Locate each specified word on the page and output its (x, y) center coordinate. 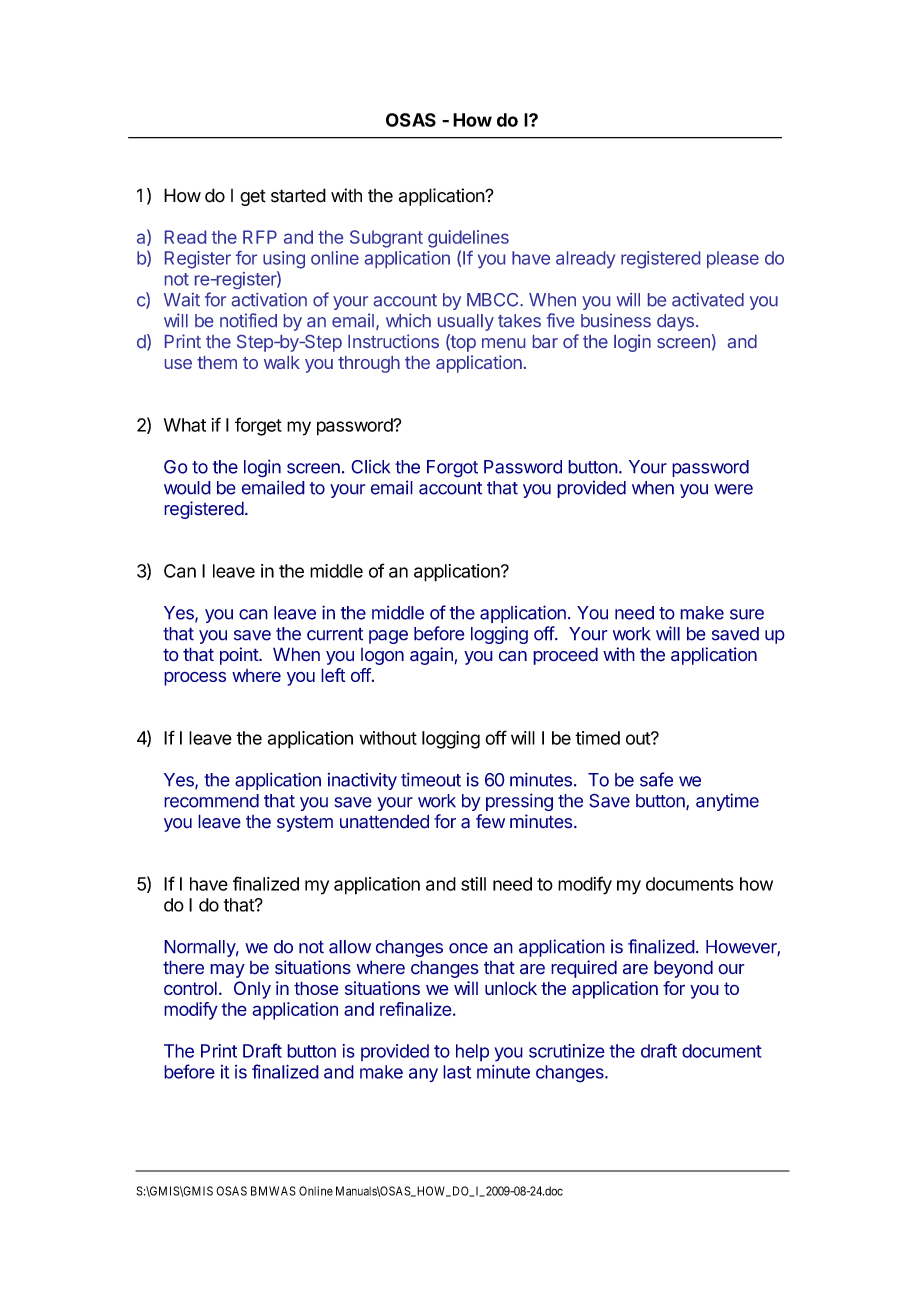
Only (252, 990)
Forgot (452, 469)
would (187, 488)
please (733, 259)
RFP (260, 237)
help (472, 1053)
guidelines (468, 239)
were (733, 489)
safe (656, 779)
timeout (431, 779)
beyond (683, 969)
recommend (211, 801)
